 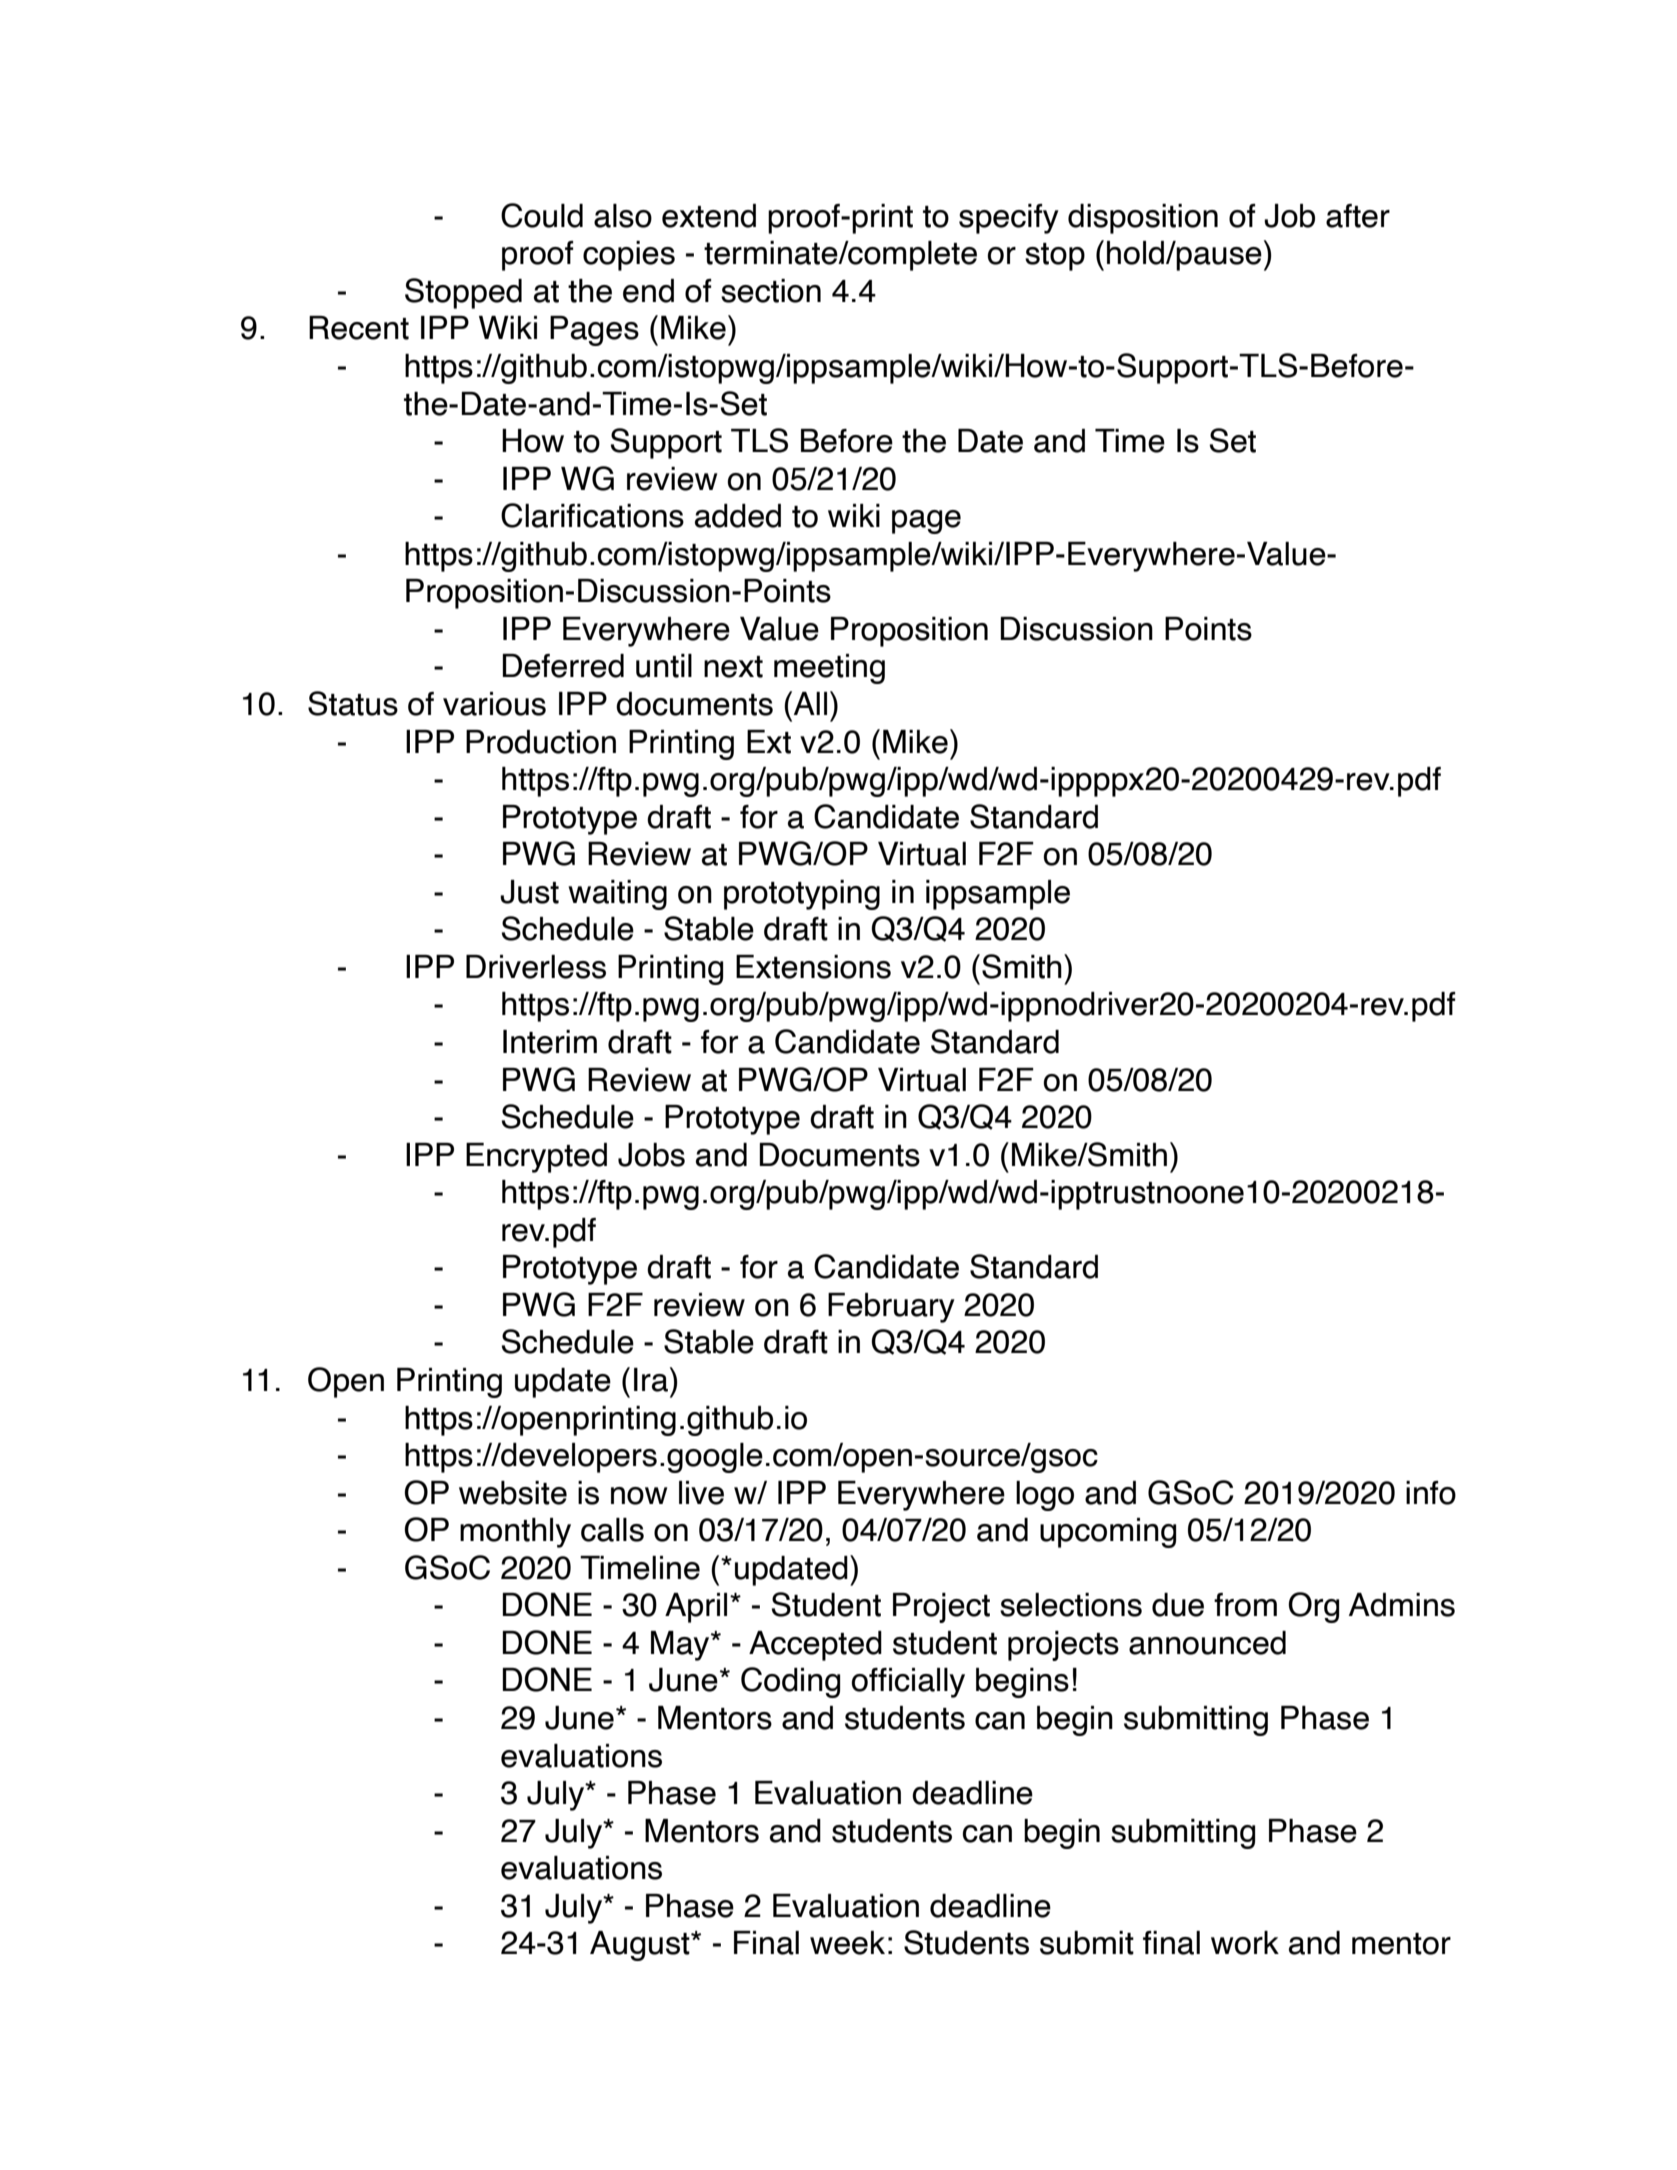 I want to click on section, so click(x=771, y=291).
